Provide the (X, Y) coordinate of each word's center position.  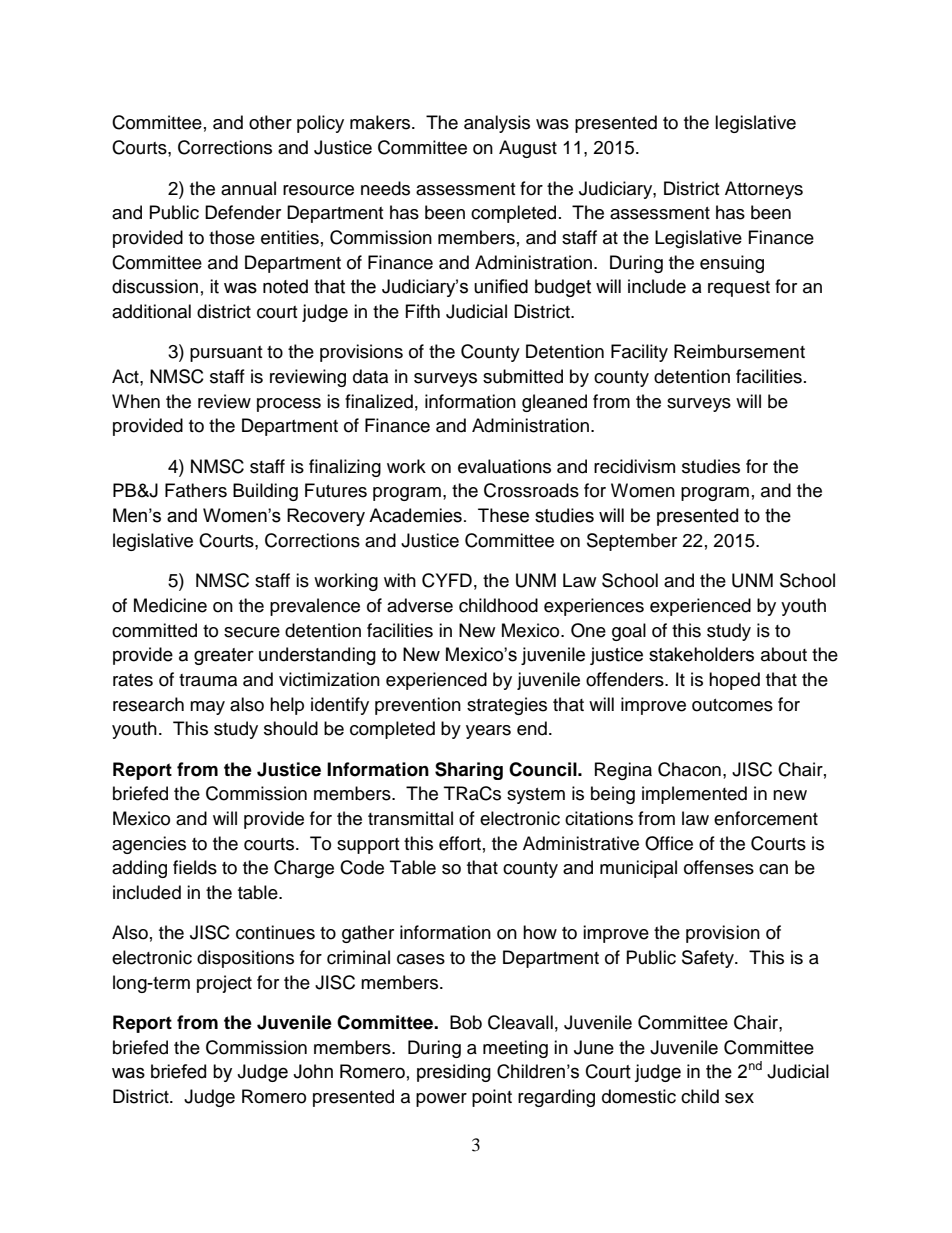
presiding (454, 1073)
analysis (497, 124)
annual (248, 188)
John (313, 1071)
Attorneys (764, 190)
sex (739, 1098)
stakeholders (701, 654)
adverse (420, 605)
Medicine (170, 605)
